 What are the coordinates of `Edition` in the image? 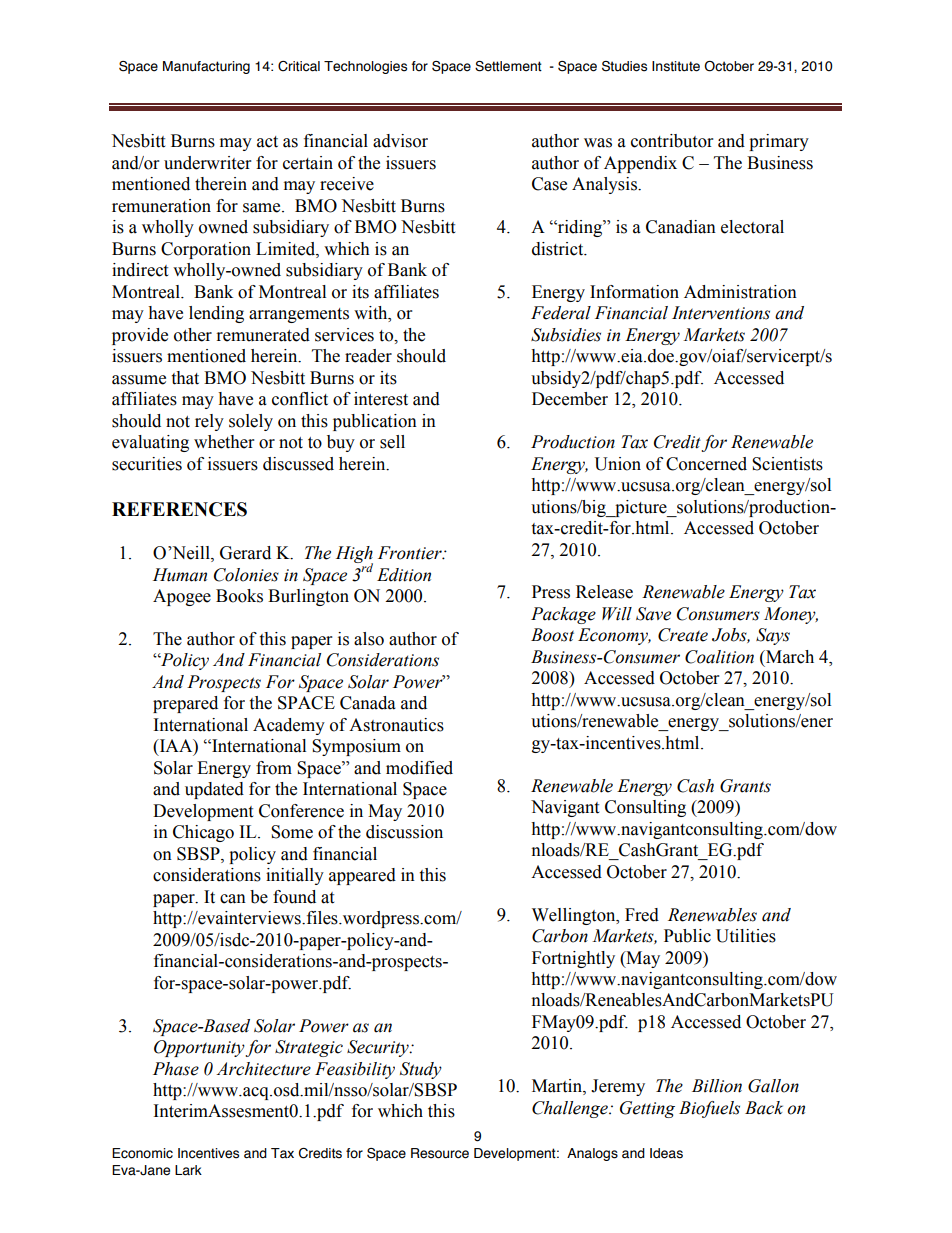 It's located at (404, 575).
